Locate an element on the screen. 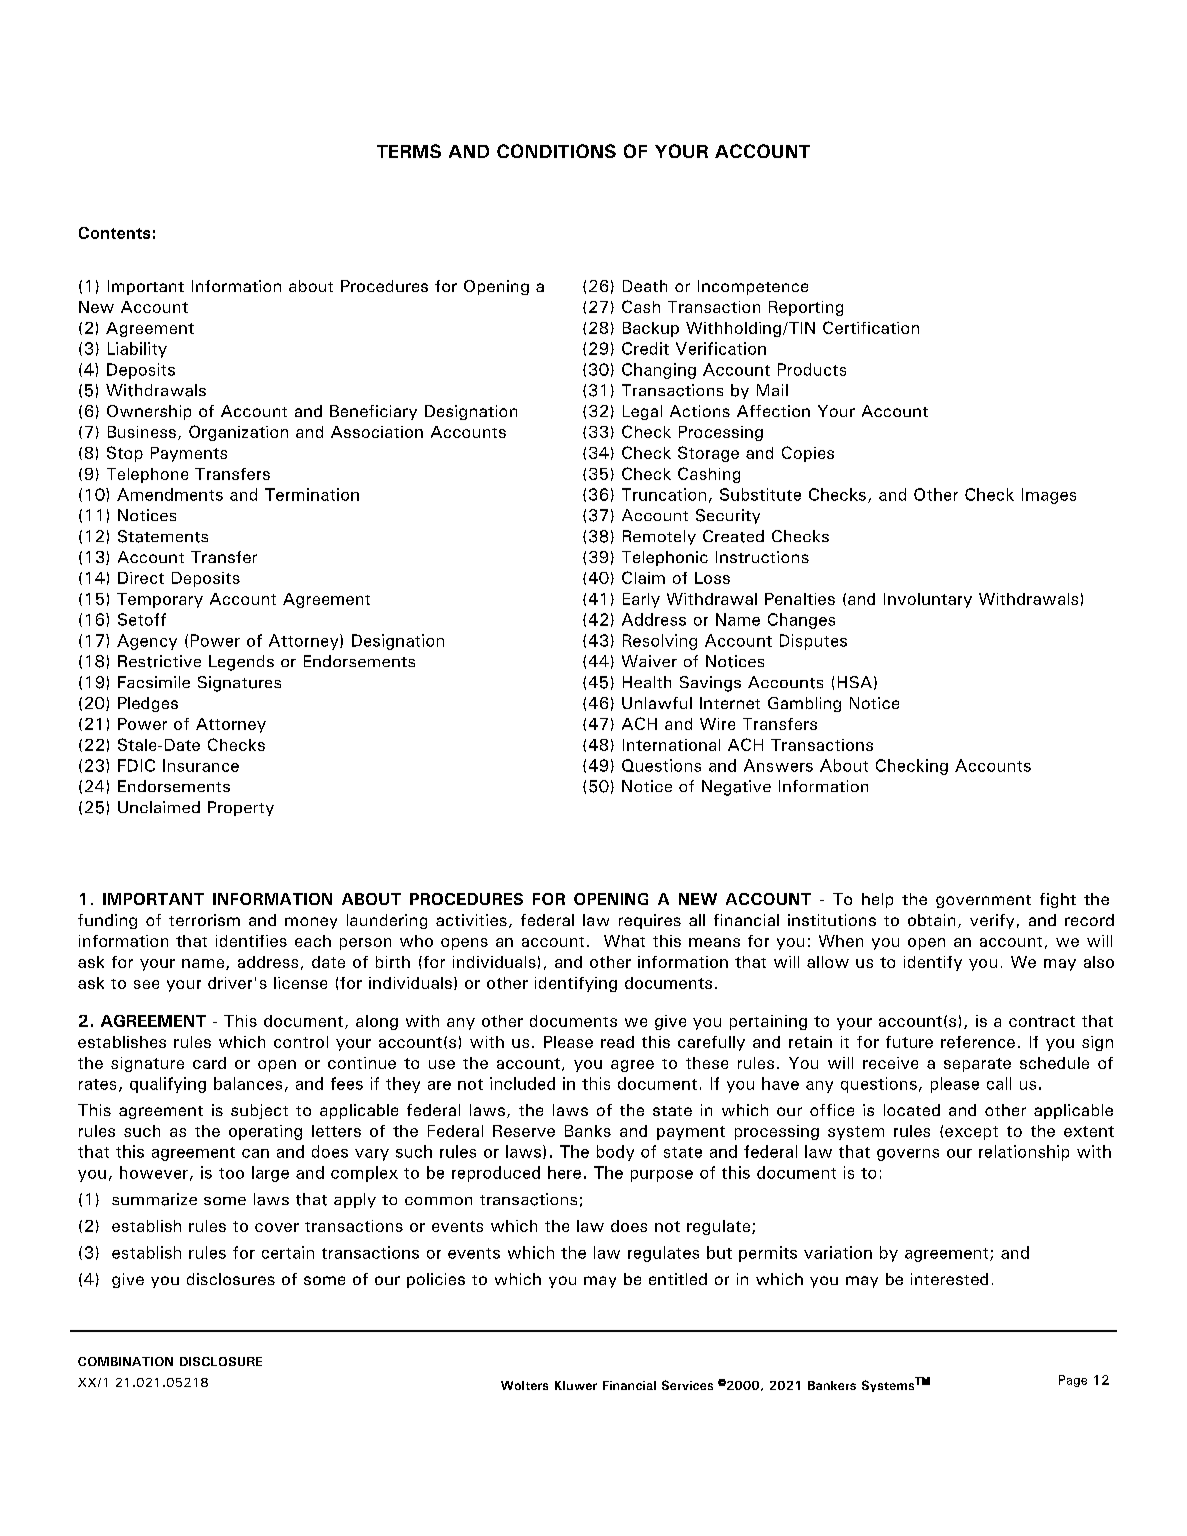 The width and height of the screenshot is (1187, 1536). Contents is located at coordinates (114, 233).
